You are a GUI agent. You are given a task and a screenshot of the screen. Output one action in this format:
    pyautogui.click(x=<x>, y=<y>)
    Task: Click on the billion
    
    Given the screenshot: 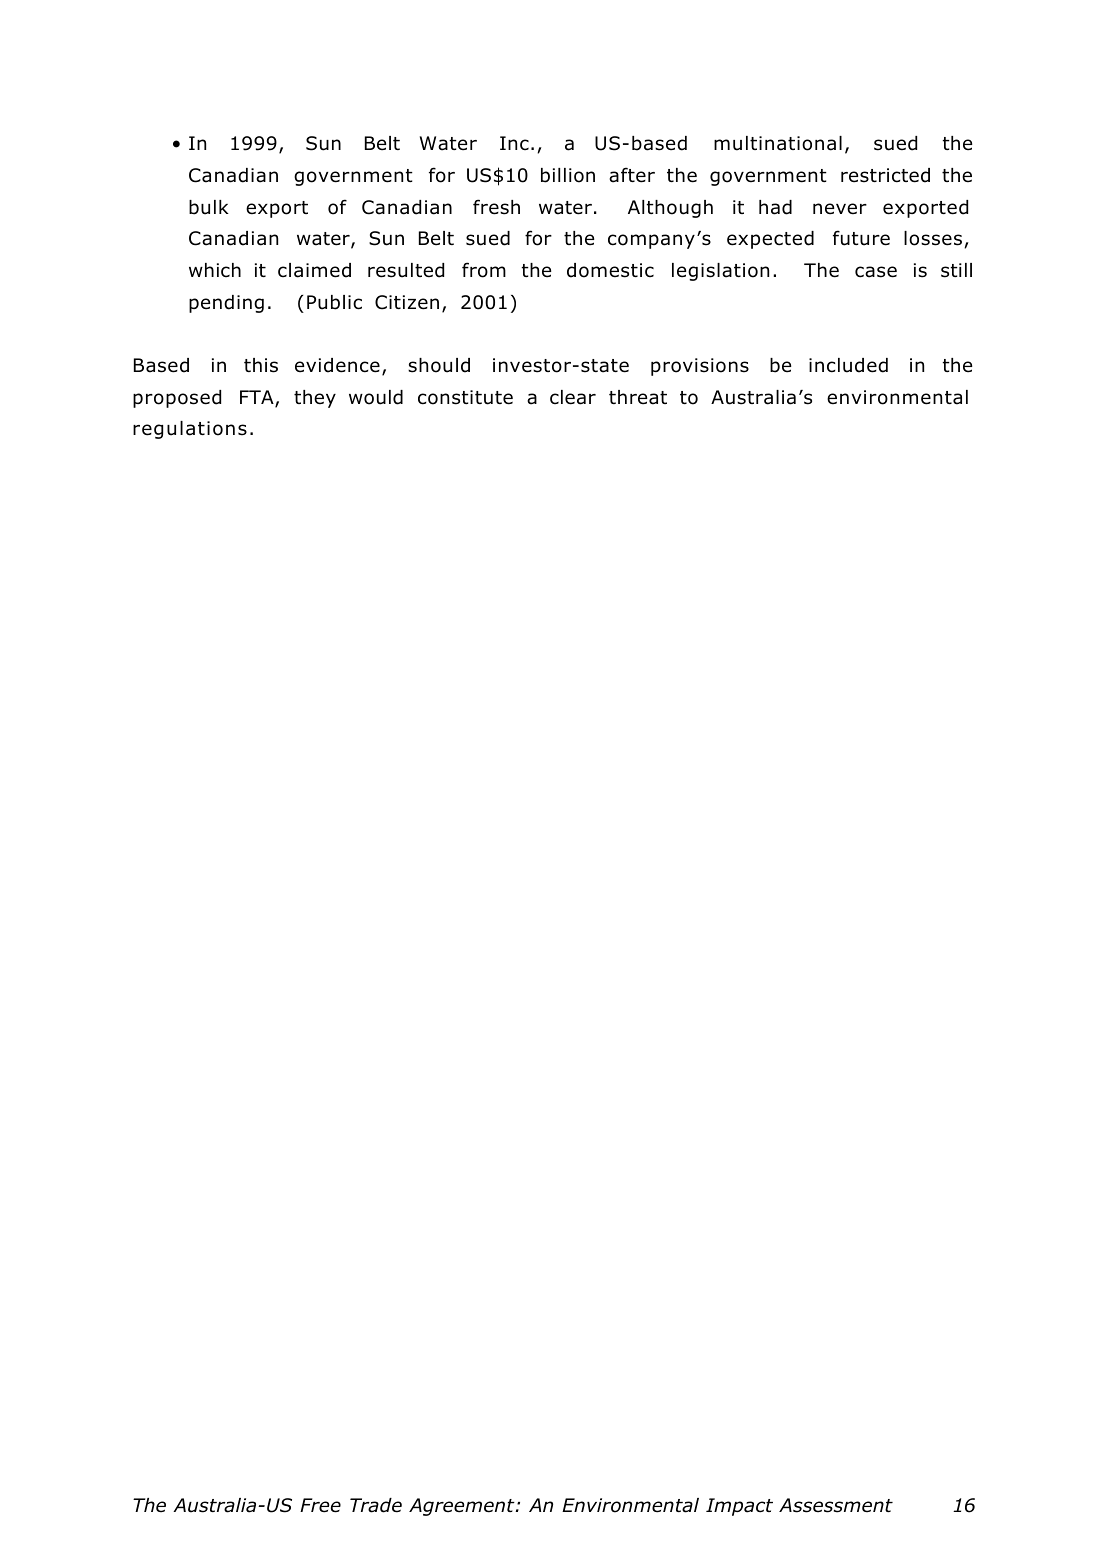 What is the action you would take?
    pyautogui.click(x=568, y=175)
